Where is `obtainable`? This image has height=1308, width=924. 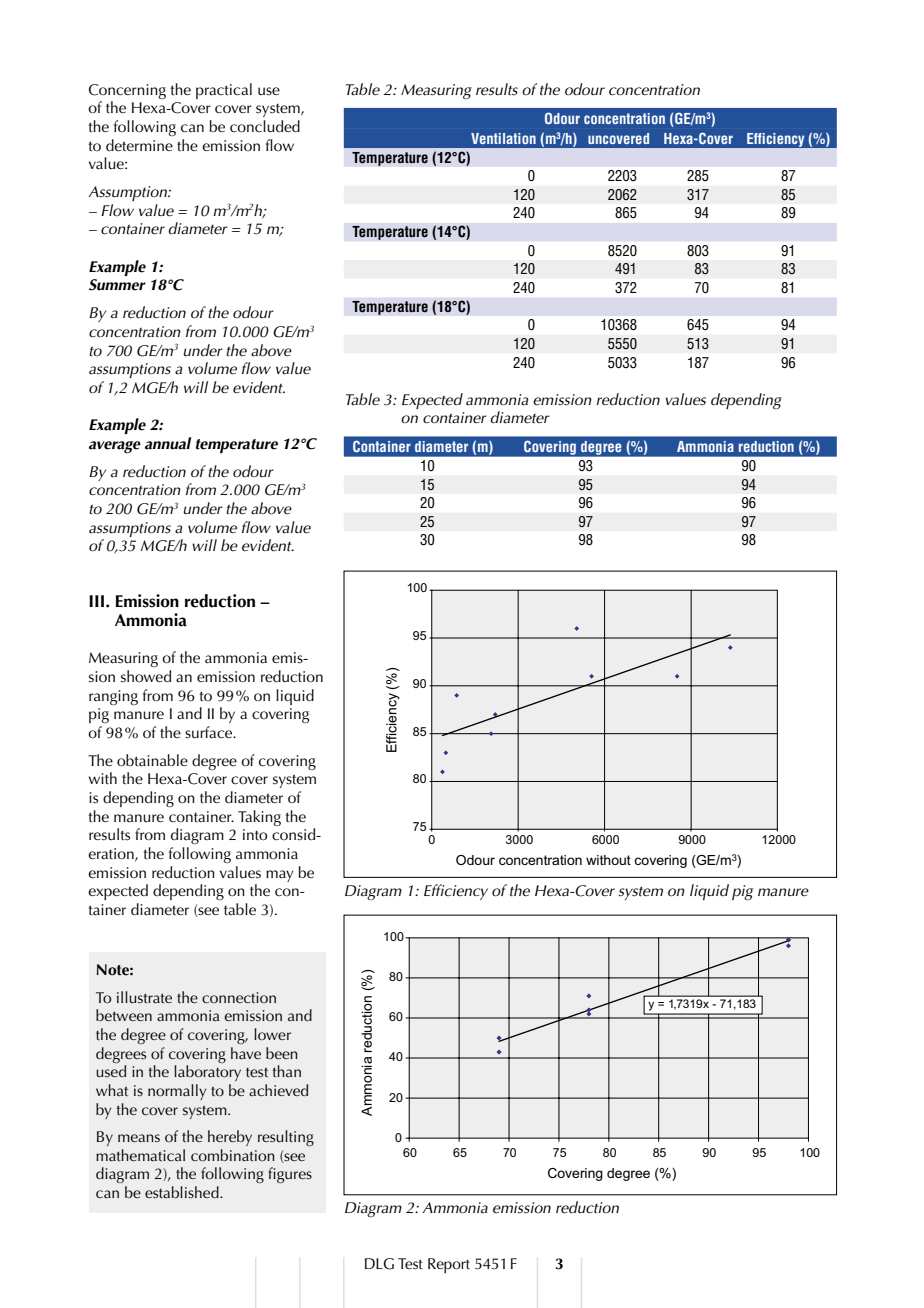
obtainable is located at coordinates (152, 760).
